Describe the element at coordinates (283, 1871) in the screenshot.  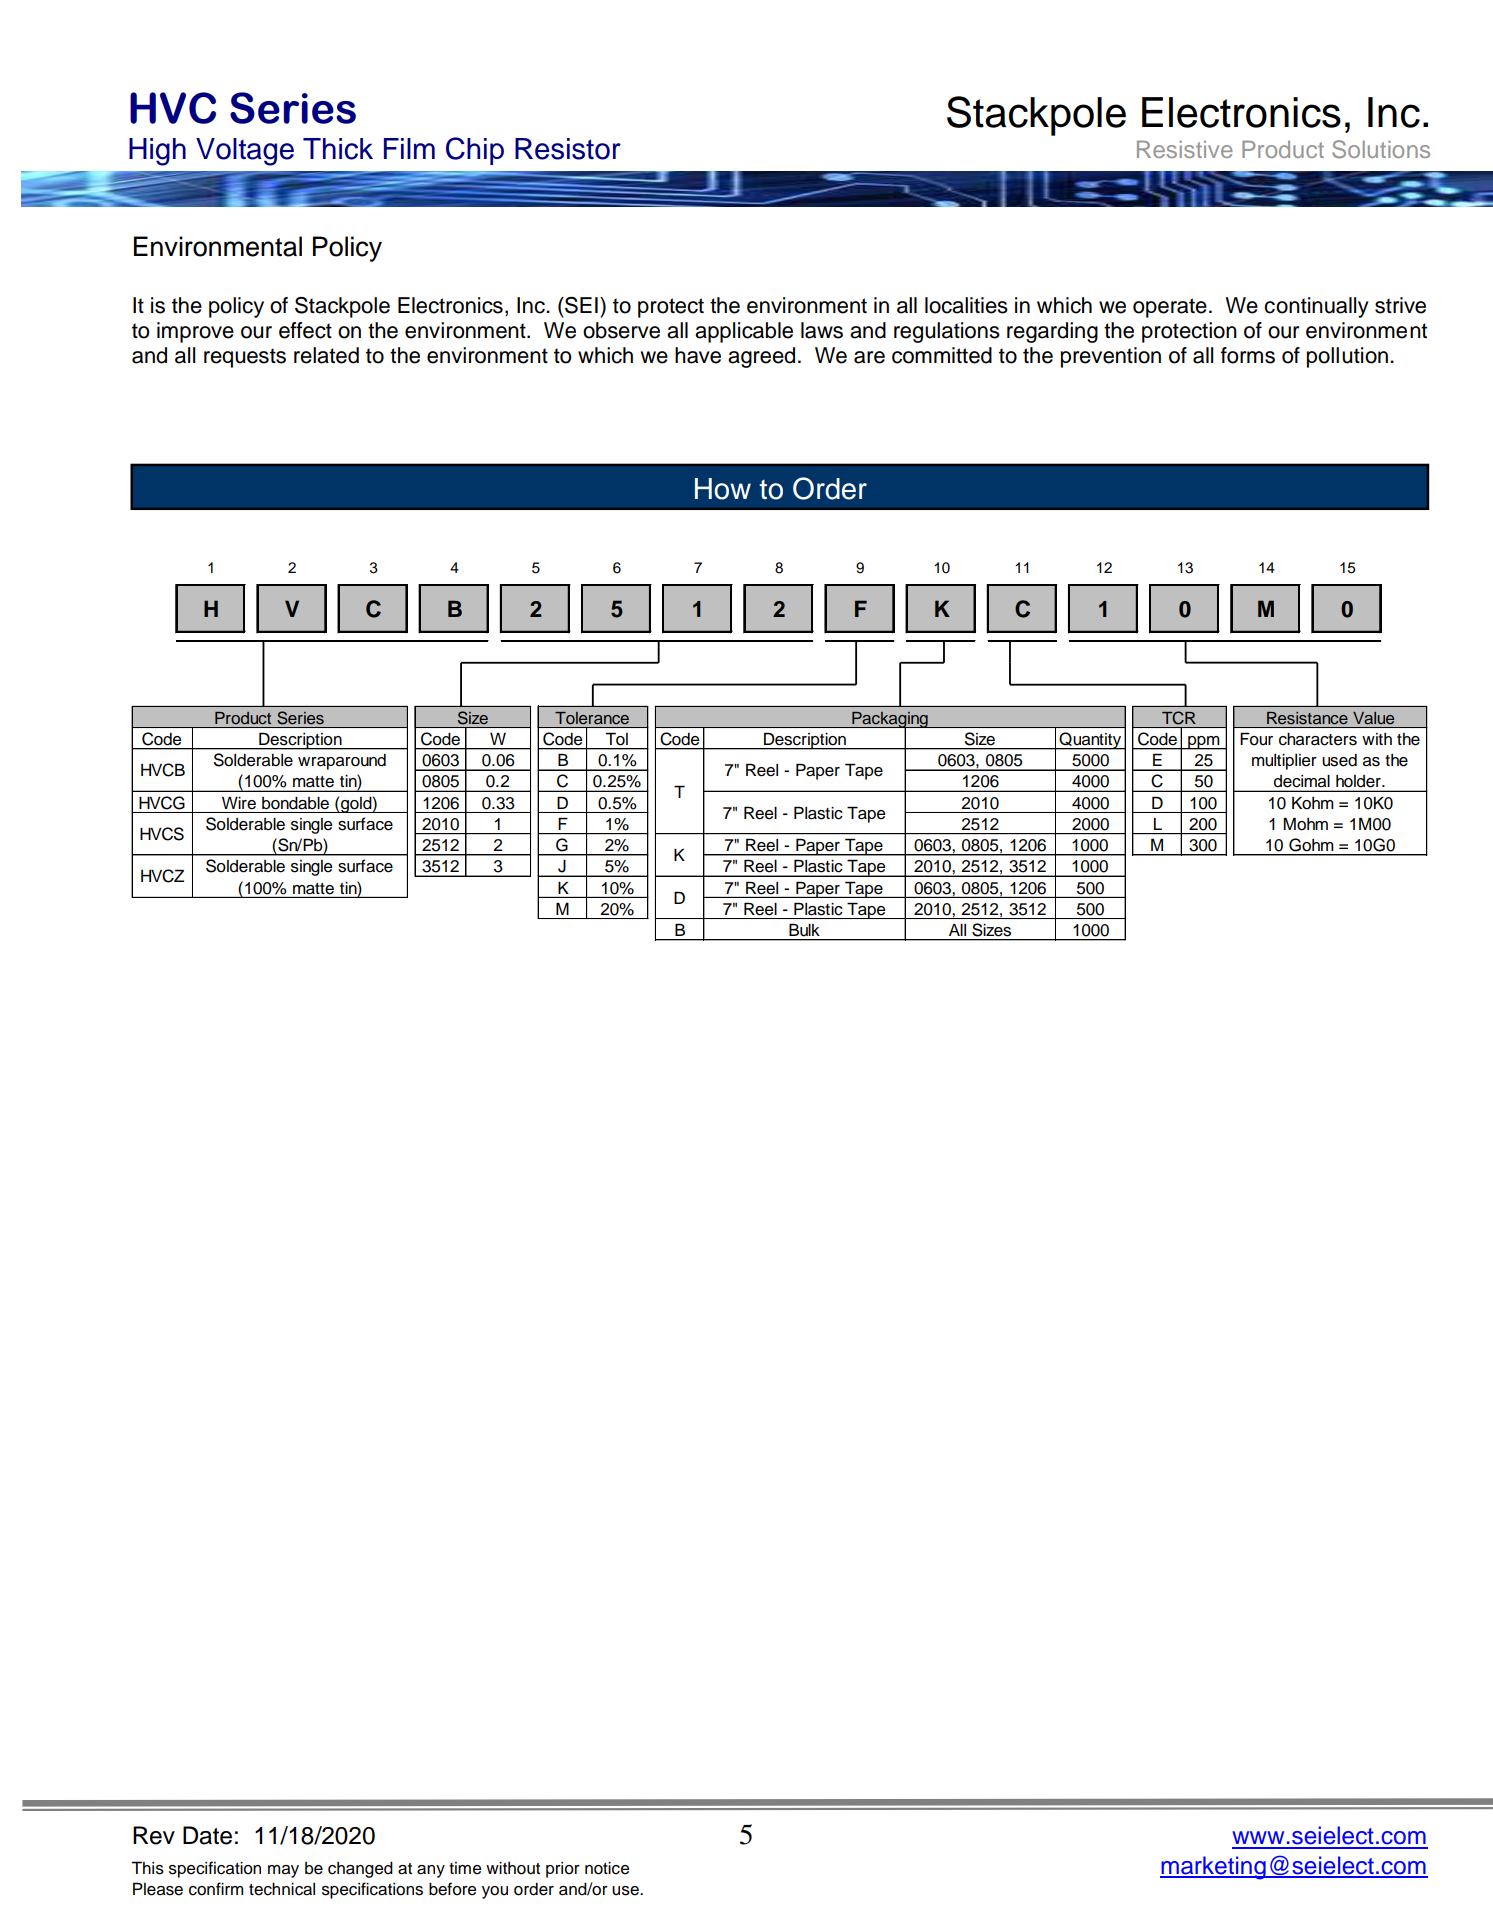
I see `may` at that location.
